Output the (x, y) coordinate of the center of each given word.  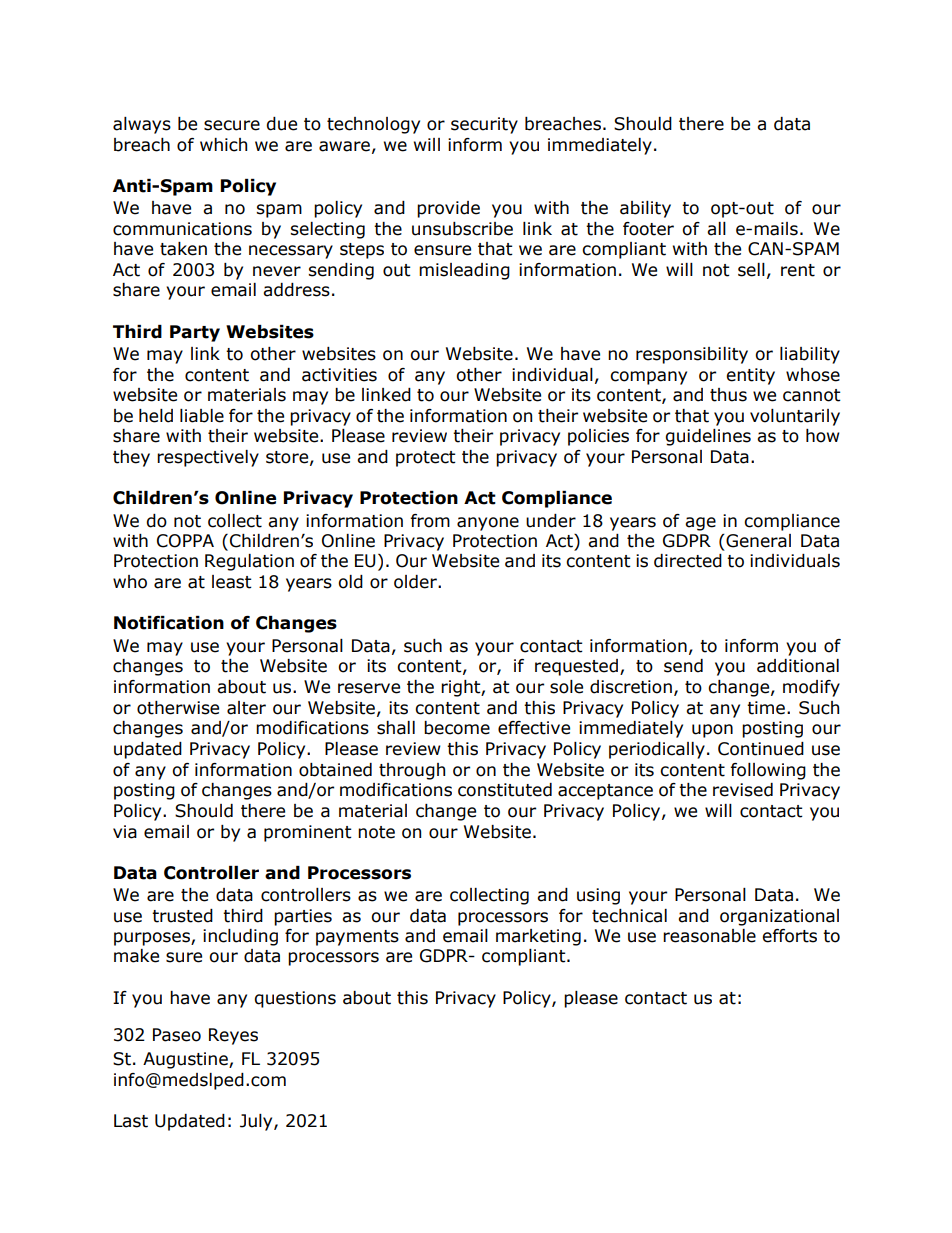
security (484, 125)
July (257, 1122)
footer (648, 229)
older (416, 582)
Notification (169, 623)
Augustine (186, 1060)
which (223, 145)
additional (798, 666)
